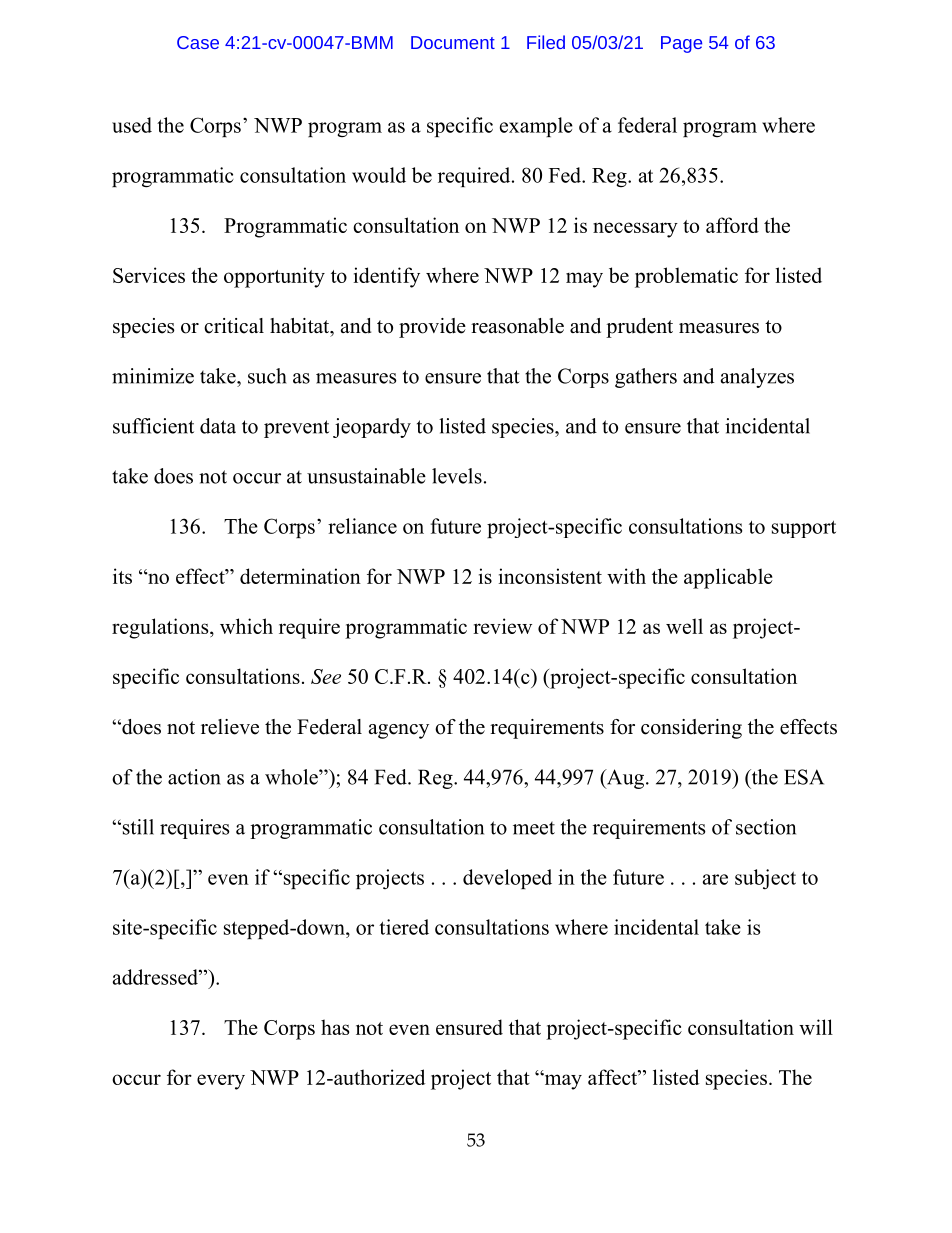  Describe the element at coordinates (691, 729) in the page. I see `considering` at that location.
